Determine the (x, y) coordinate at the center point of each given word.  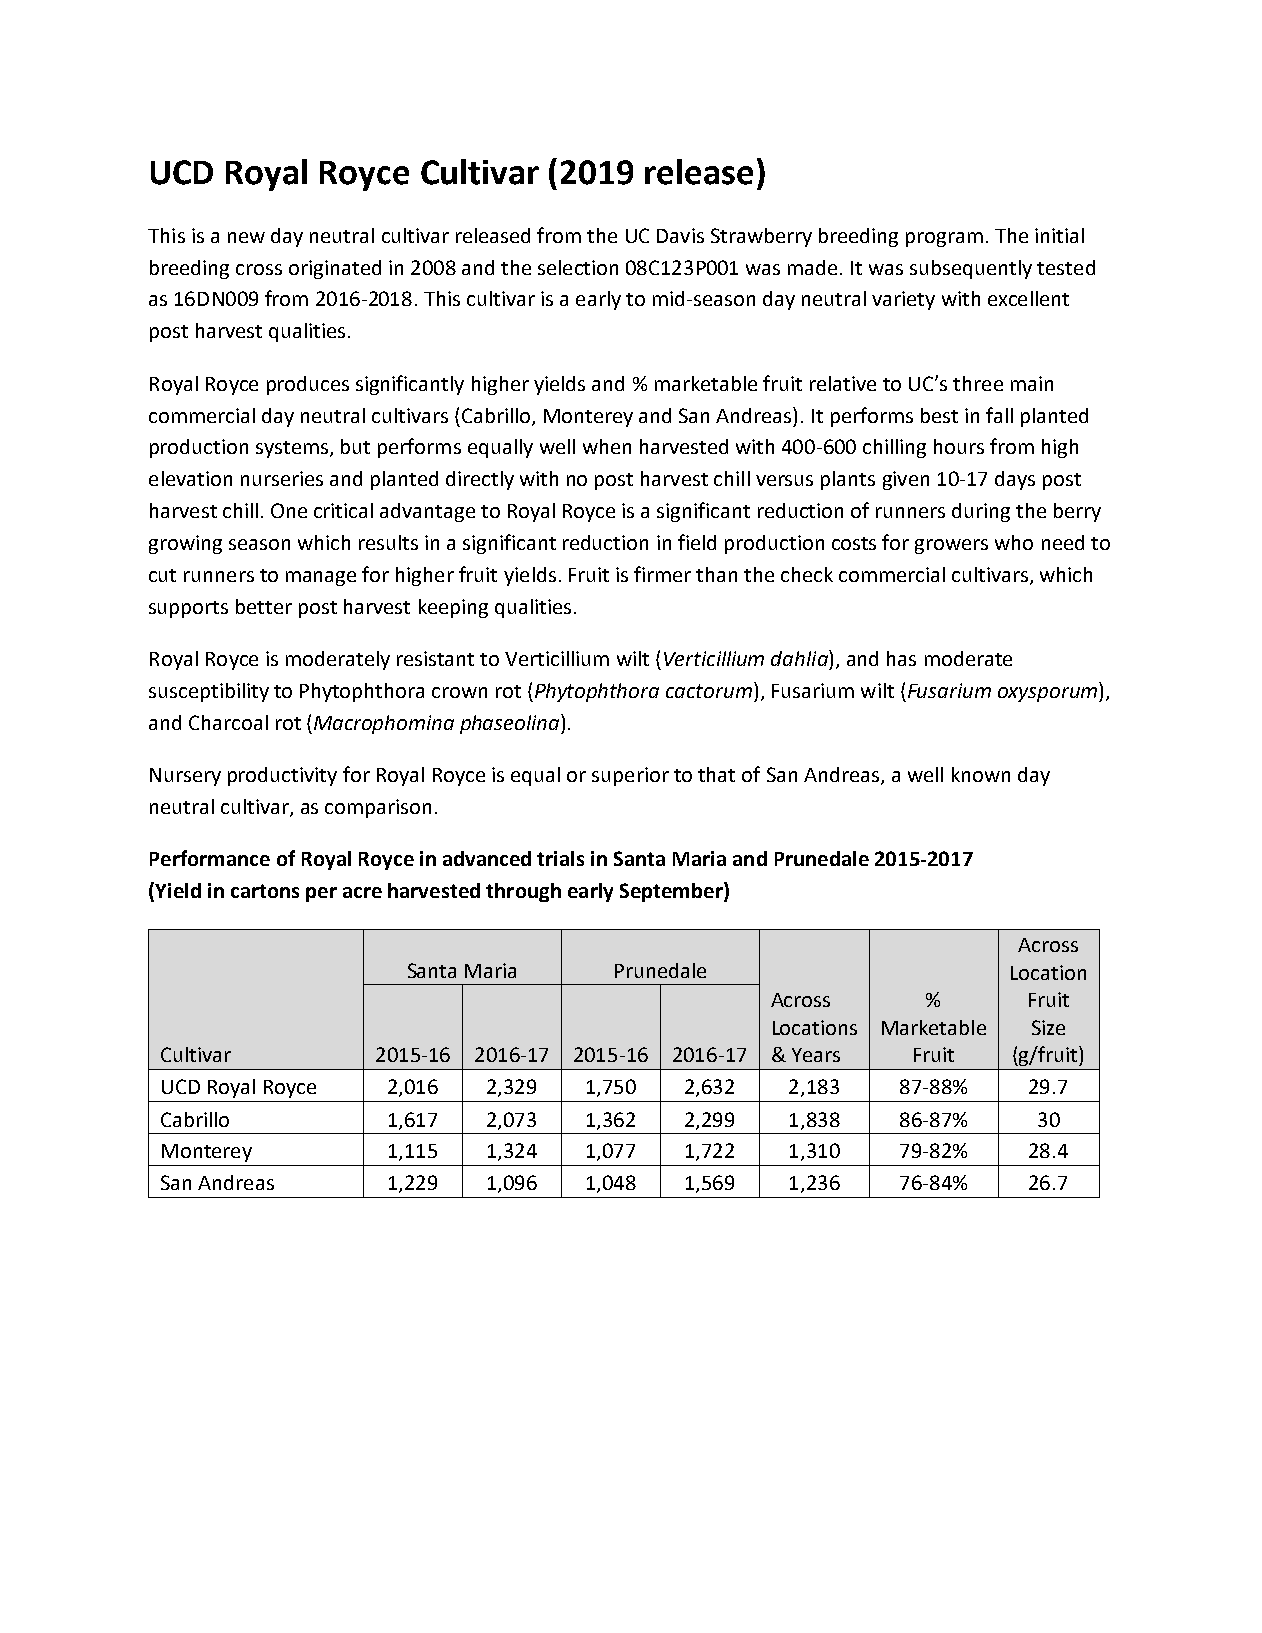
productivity (282, 776)
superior (630, 776)
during (981, 512)
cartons (265, 891)
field (697, 542)
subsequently (971, 269)
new (246, 237)
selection (578, 267)
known (981, 774)
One (289, 510)
